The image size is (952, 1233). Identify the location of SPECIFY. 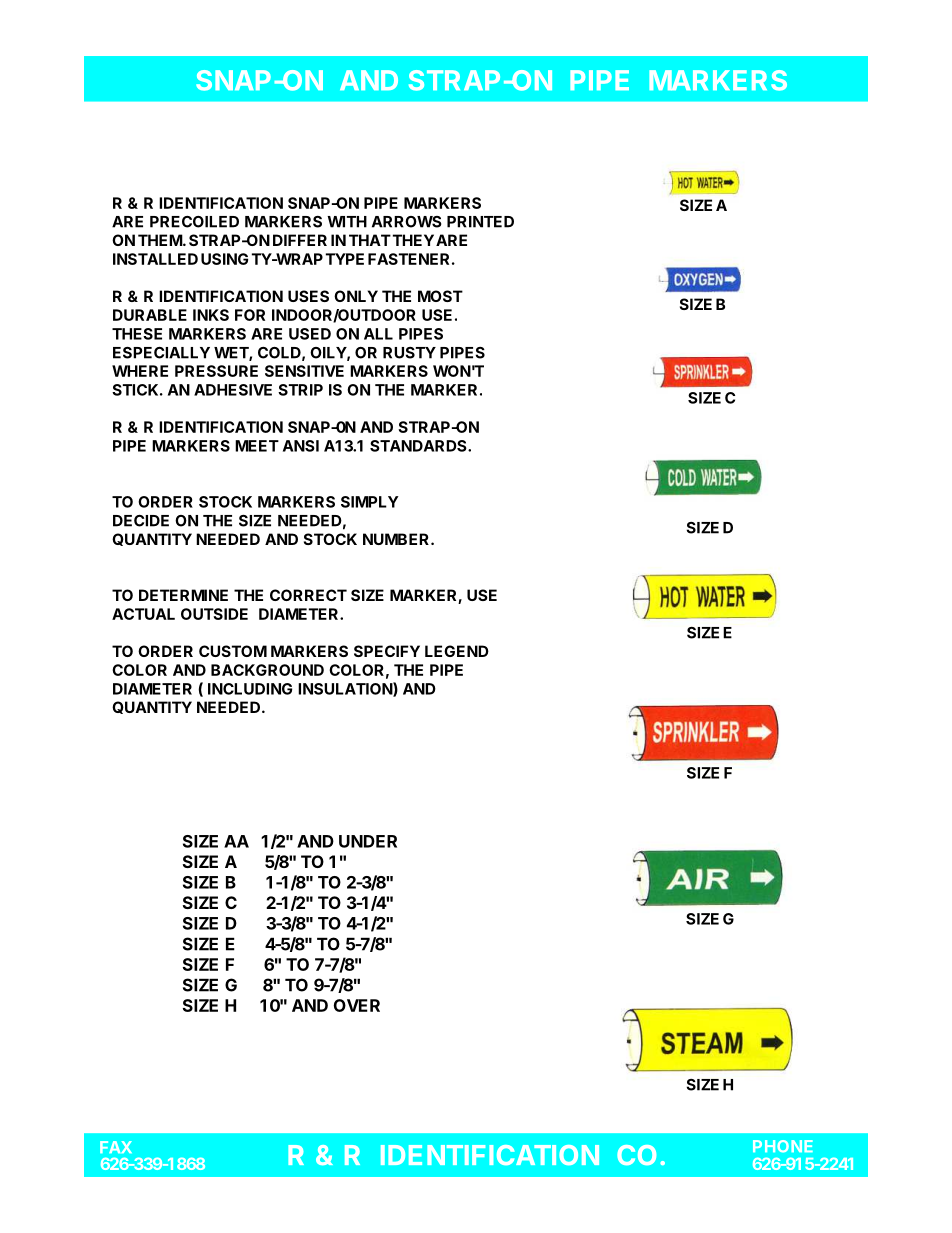
(387, 651).
